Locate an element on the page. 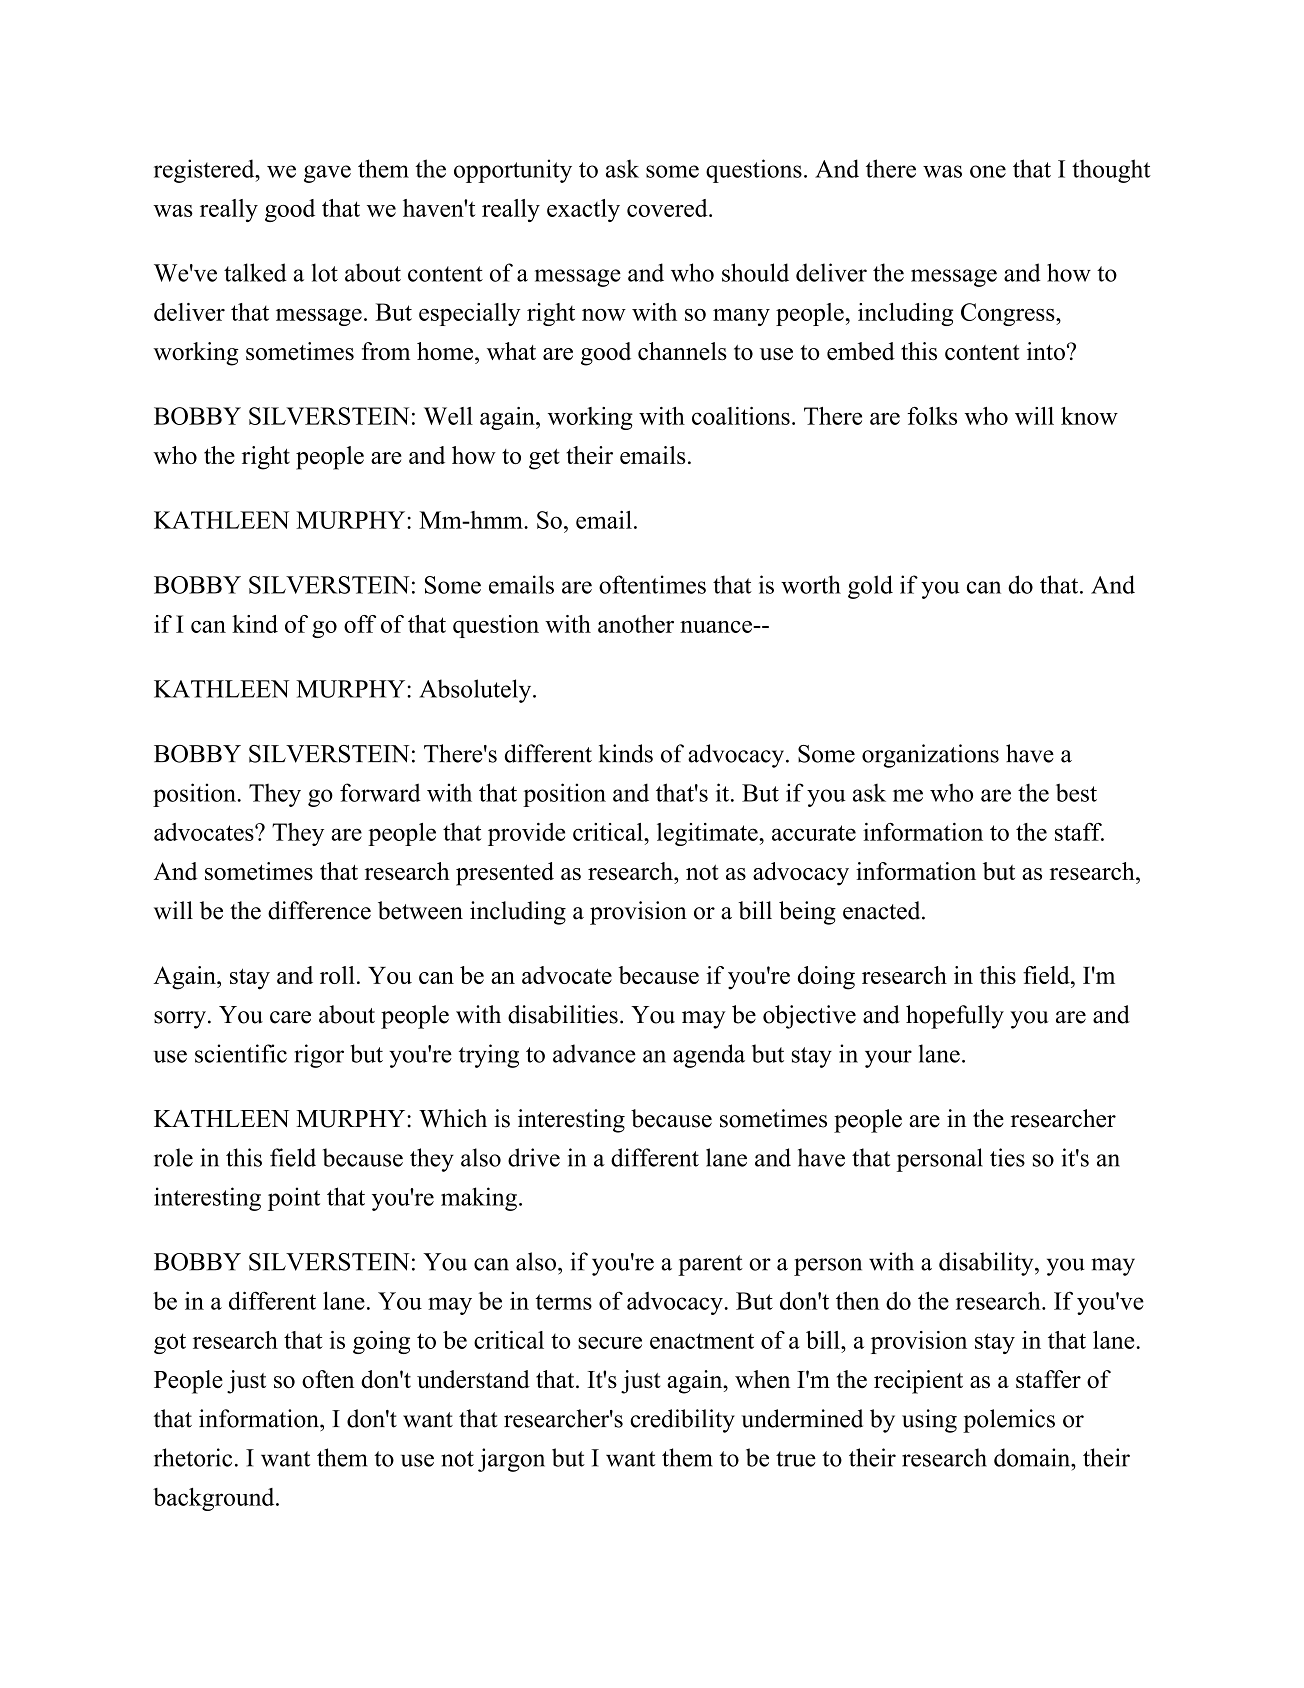 The width and height of the image is (1304, 1688). legitimate is located at coordinates (708, 834).
